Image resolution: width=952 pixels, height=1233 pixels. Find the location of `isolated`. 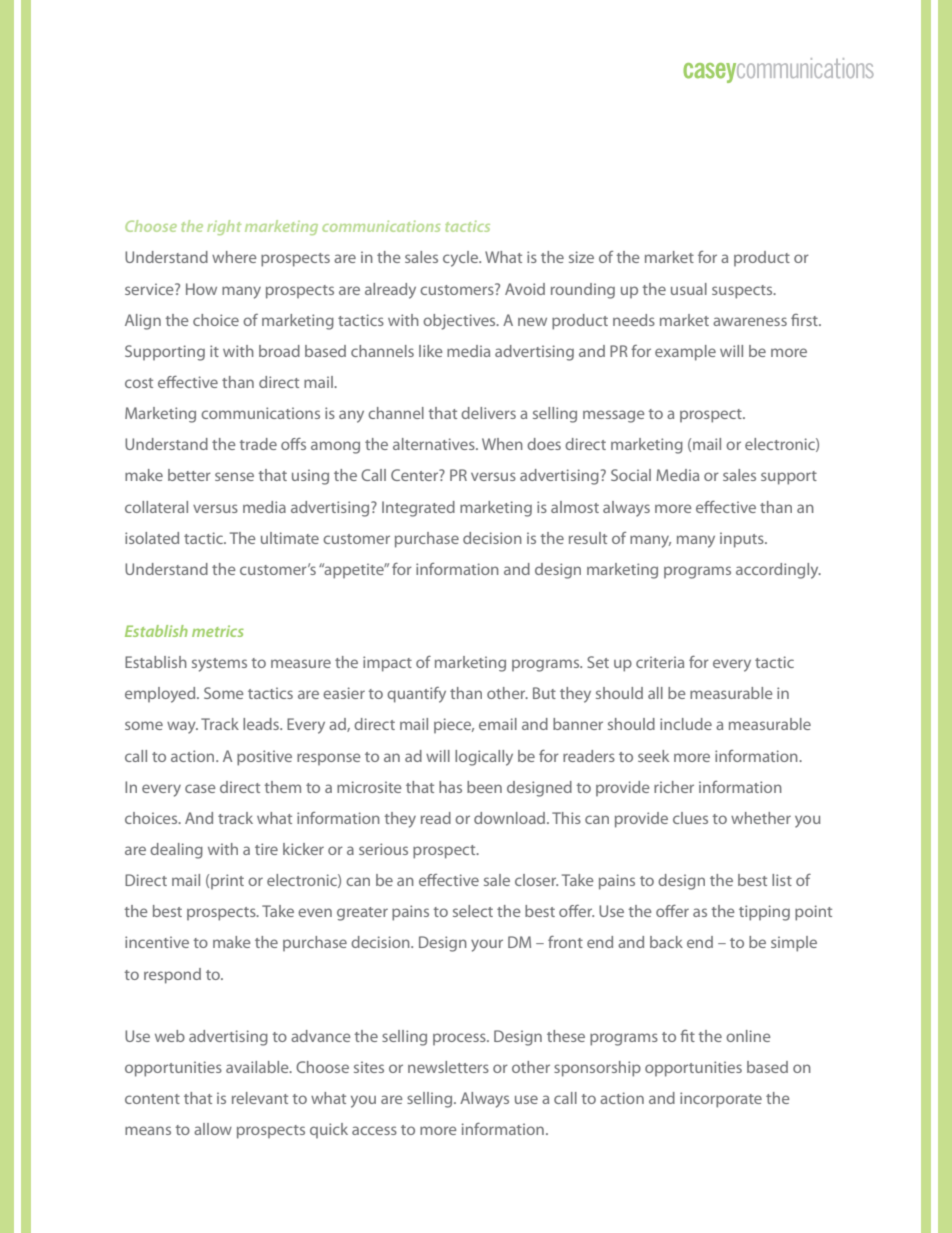

isolated is located at coordinates (152, 538).
